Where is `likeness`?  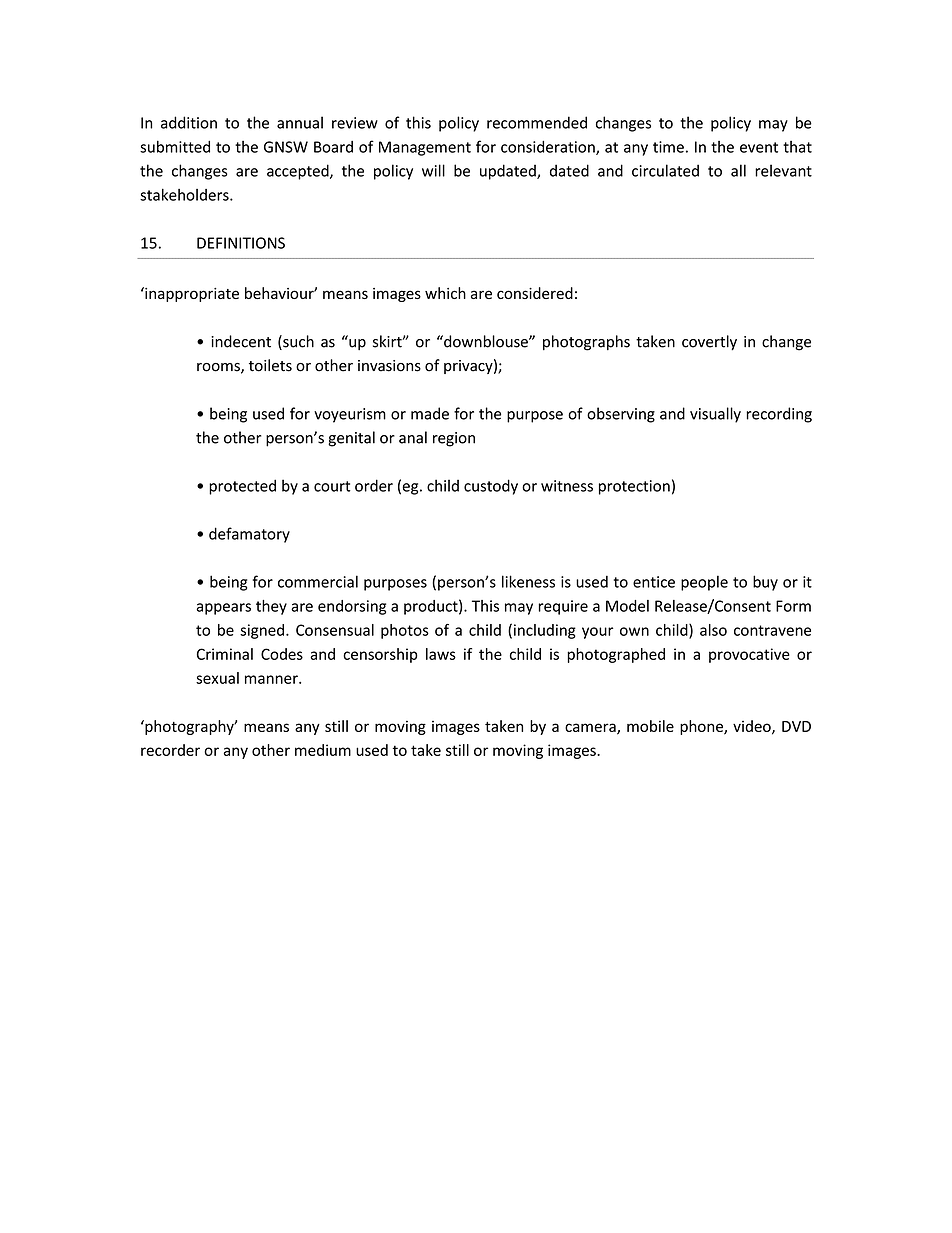
likeness is located at coordinates (528, 581).
